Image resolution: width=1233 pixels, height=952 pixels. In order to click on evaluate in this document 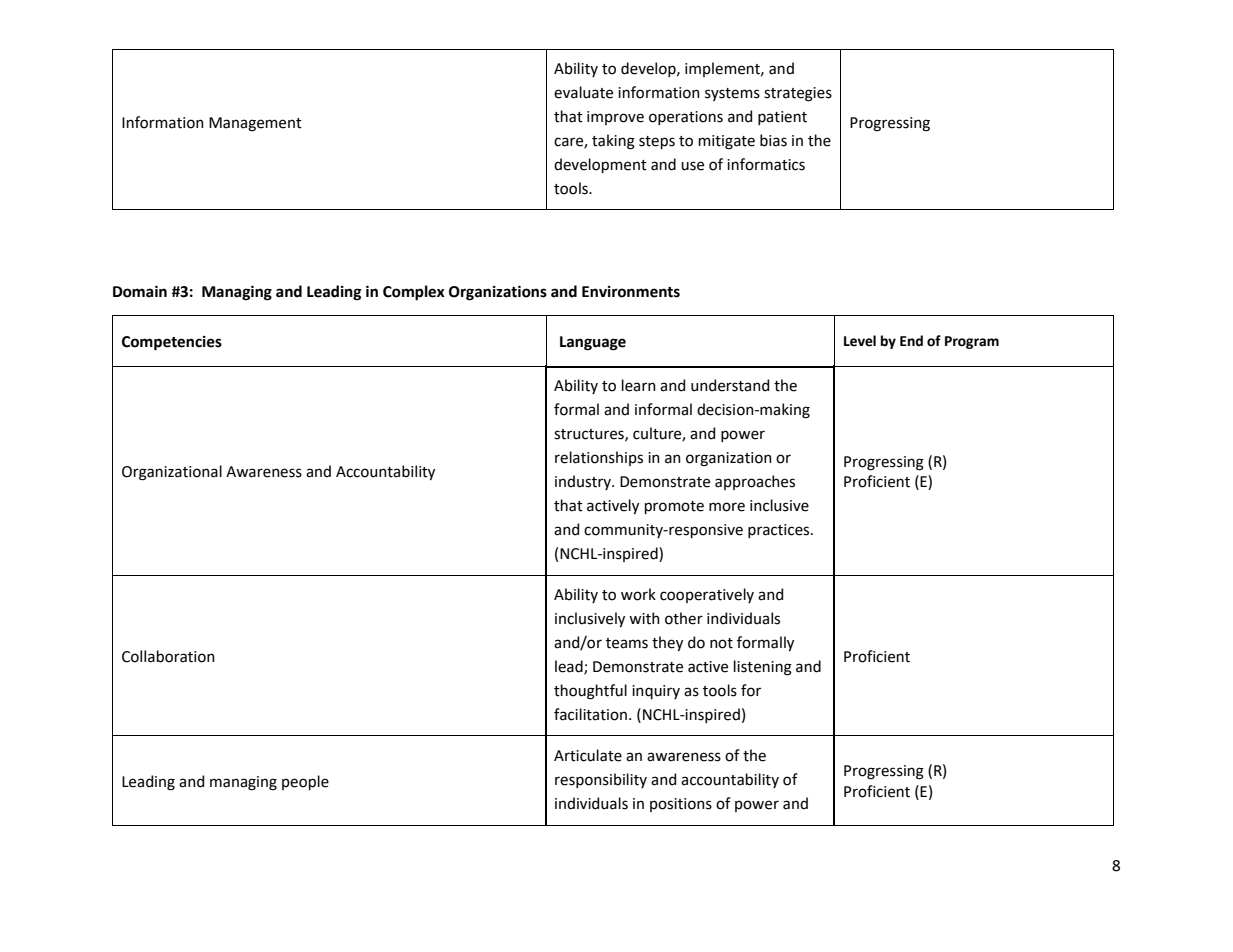, I will do `click(583, 92)`.
